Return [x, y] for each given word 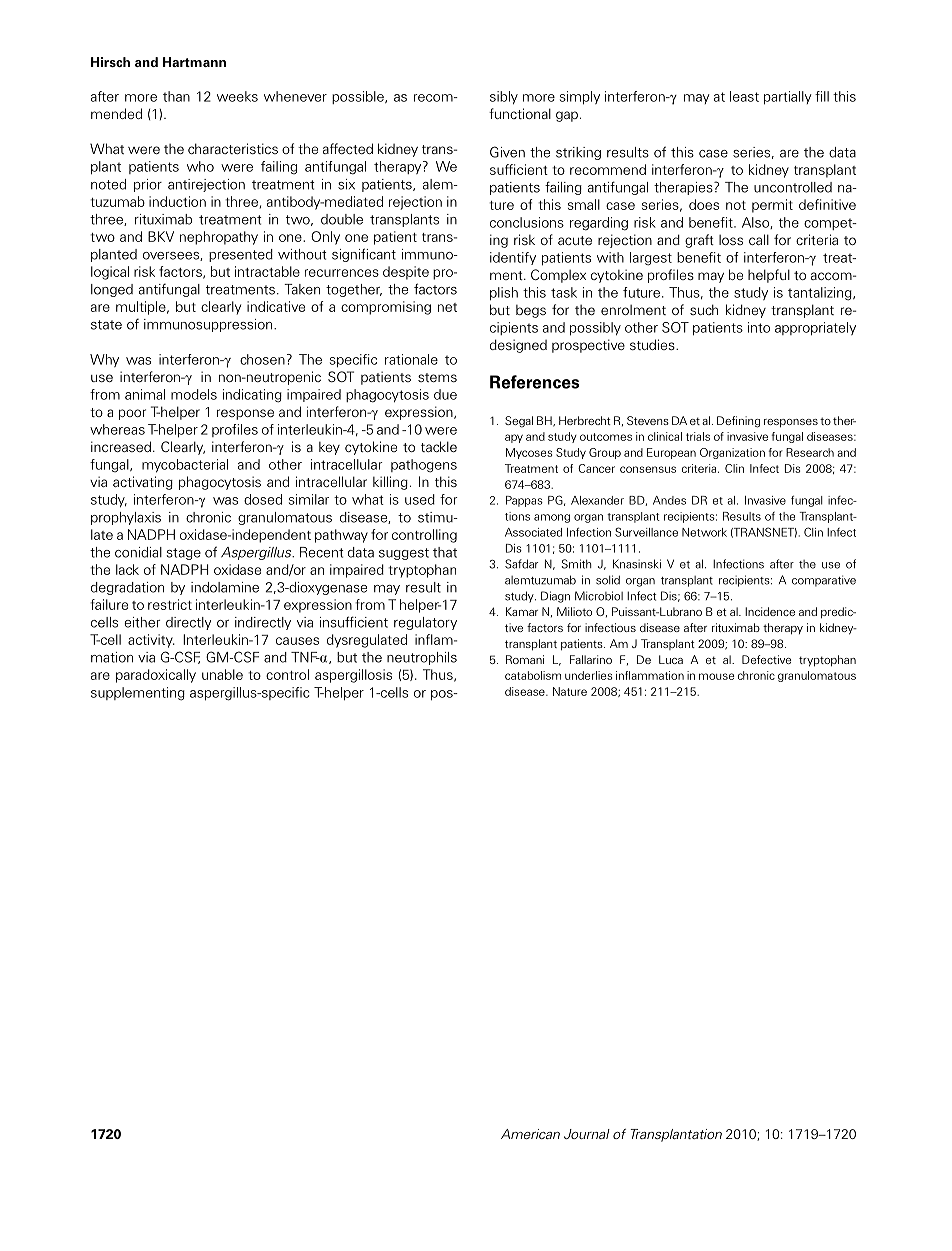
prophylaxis [126, 518]
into [759, 327]
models [194, 394]
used [420, 499]
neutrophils [422, 658]
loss [731, 240]
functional [520, 113]
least [744, 96]
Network [704, 532]
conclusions [527, 222]
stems [437, 377]
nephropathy [219, 238]
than [176, 96]
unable [222, 674]
